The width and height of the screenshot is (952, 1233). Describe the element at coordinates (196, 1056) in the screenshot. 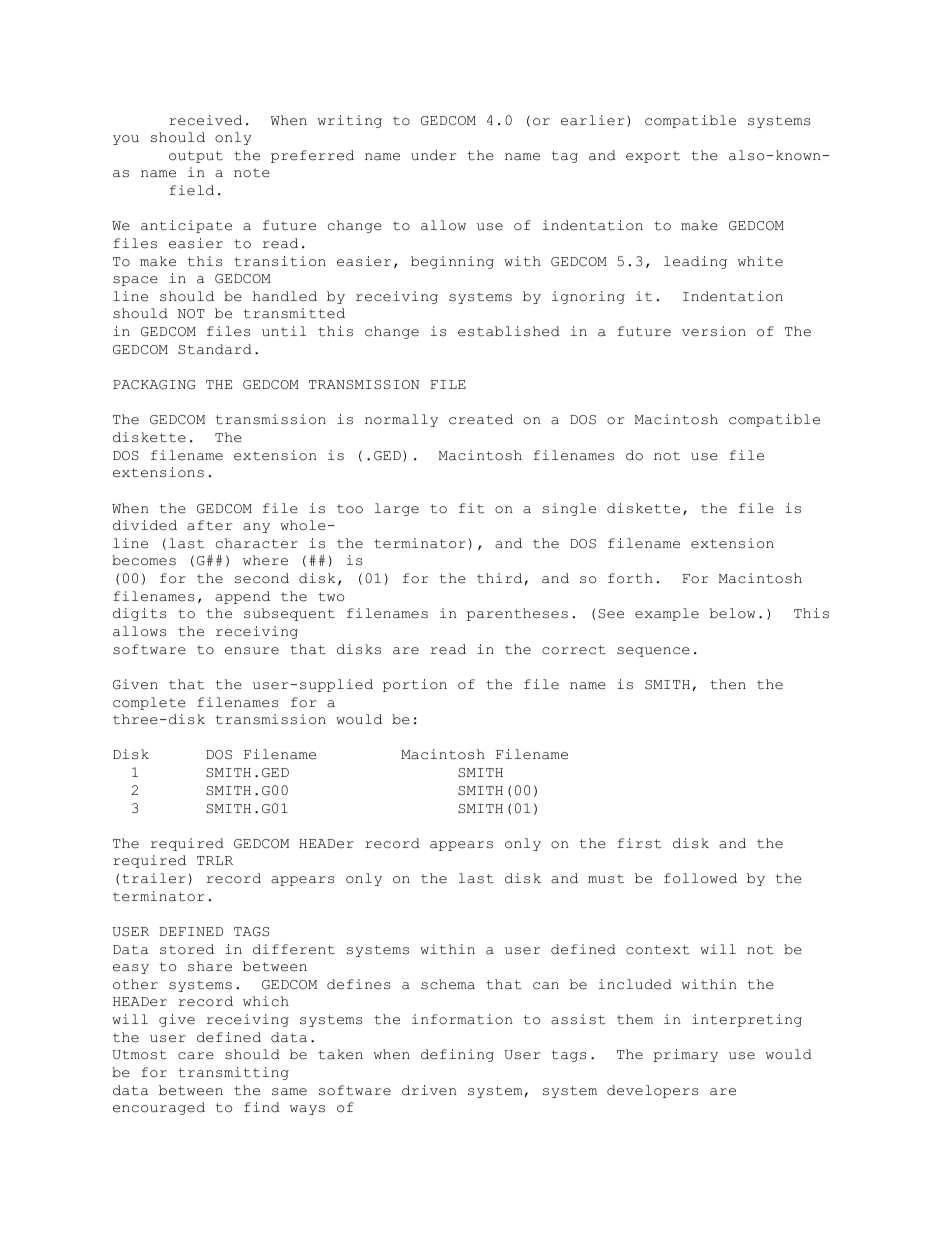

I see `care` at that location.
